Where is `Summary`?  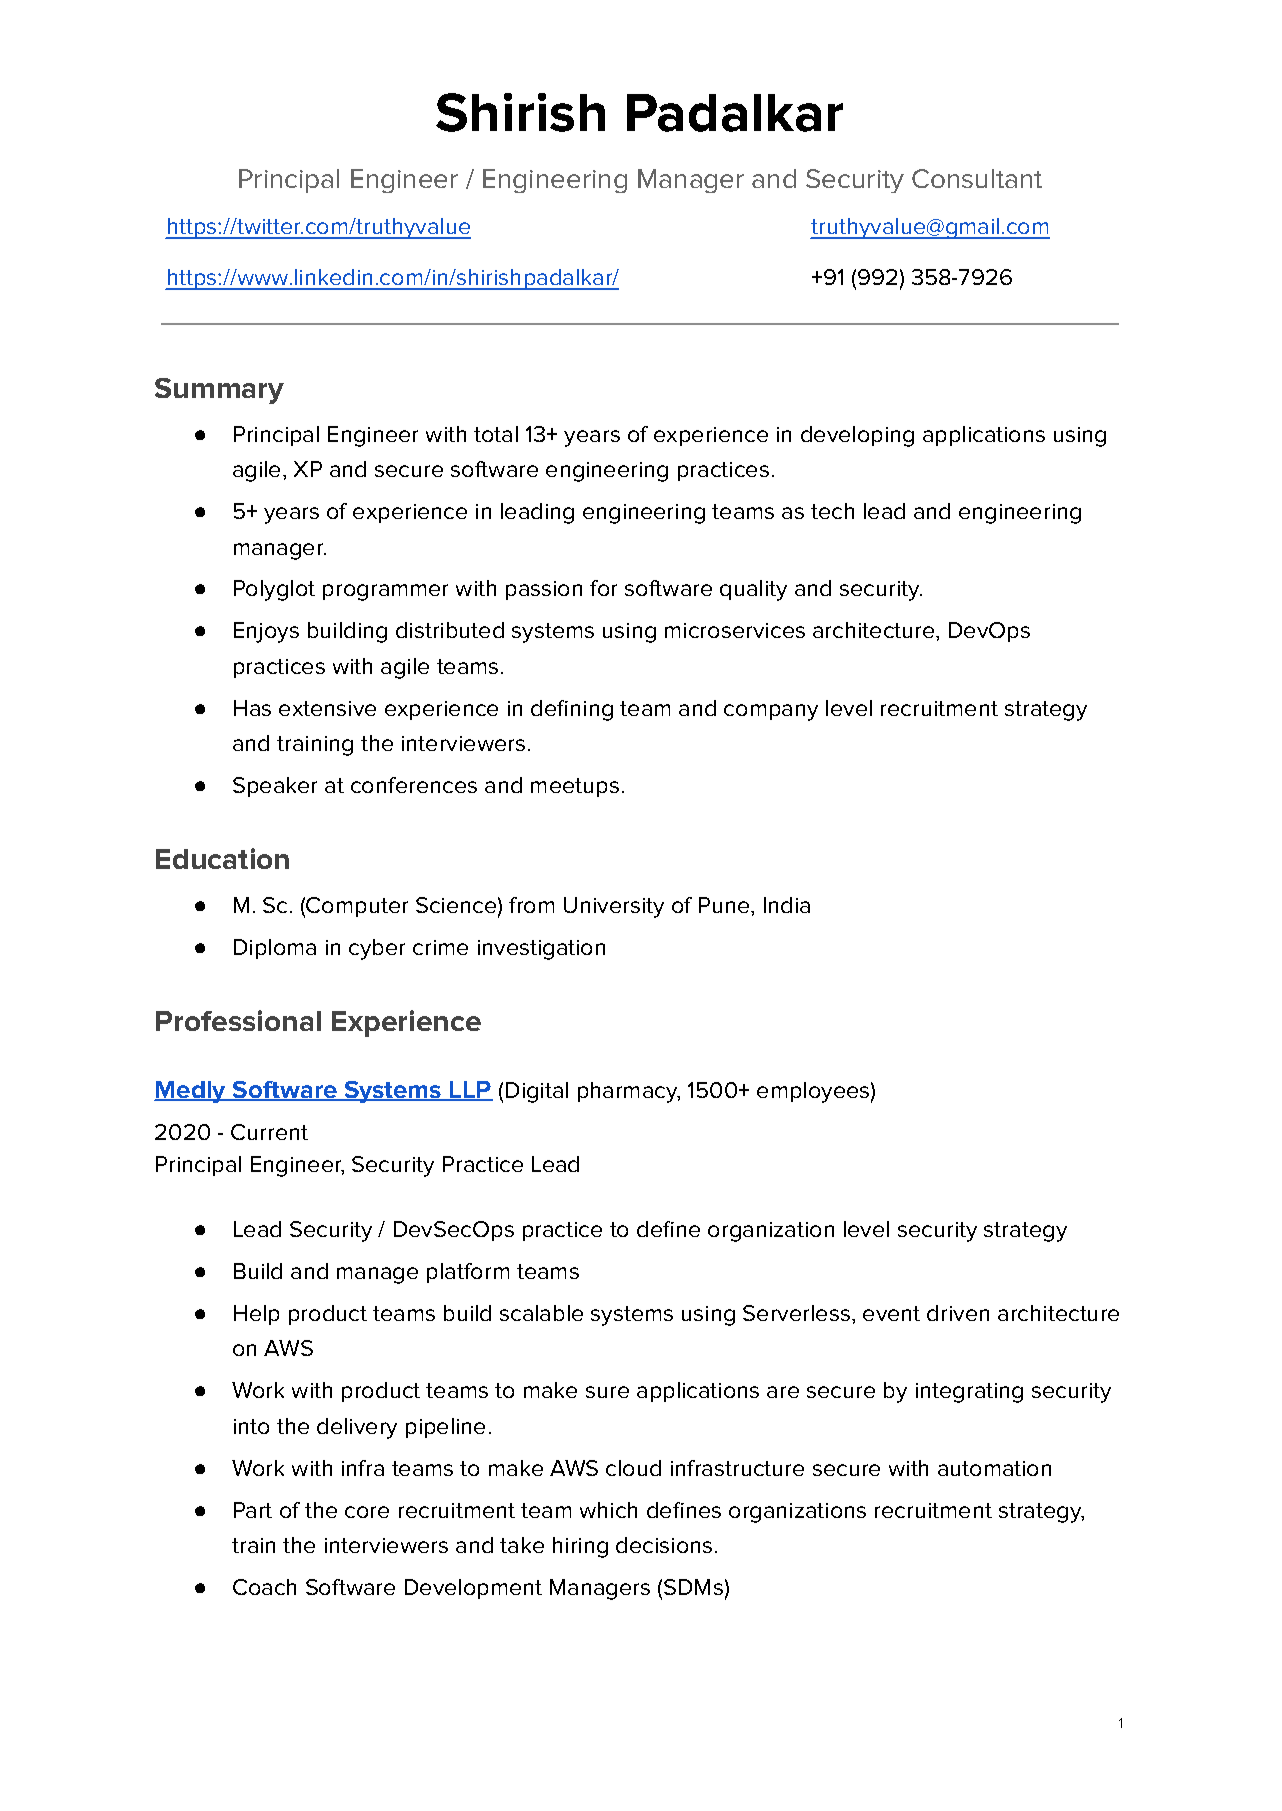
Summary is located at coordinates (219, 391).
